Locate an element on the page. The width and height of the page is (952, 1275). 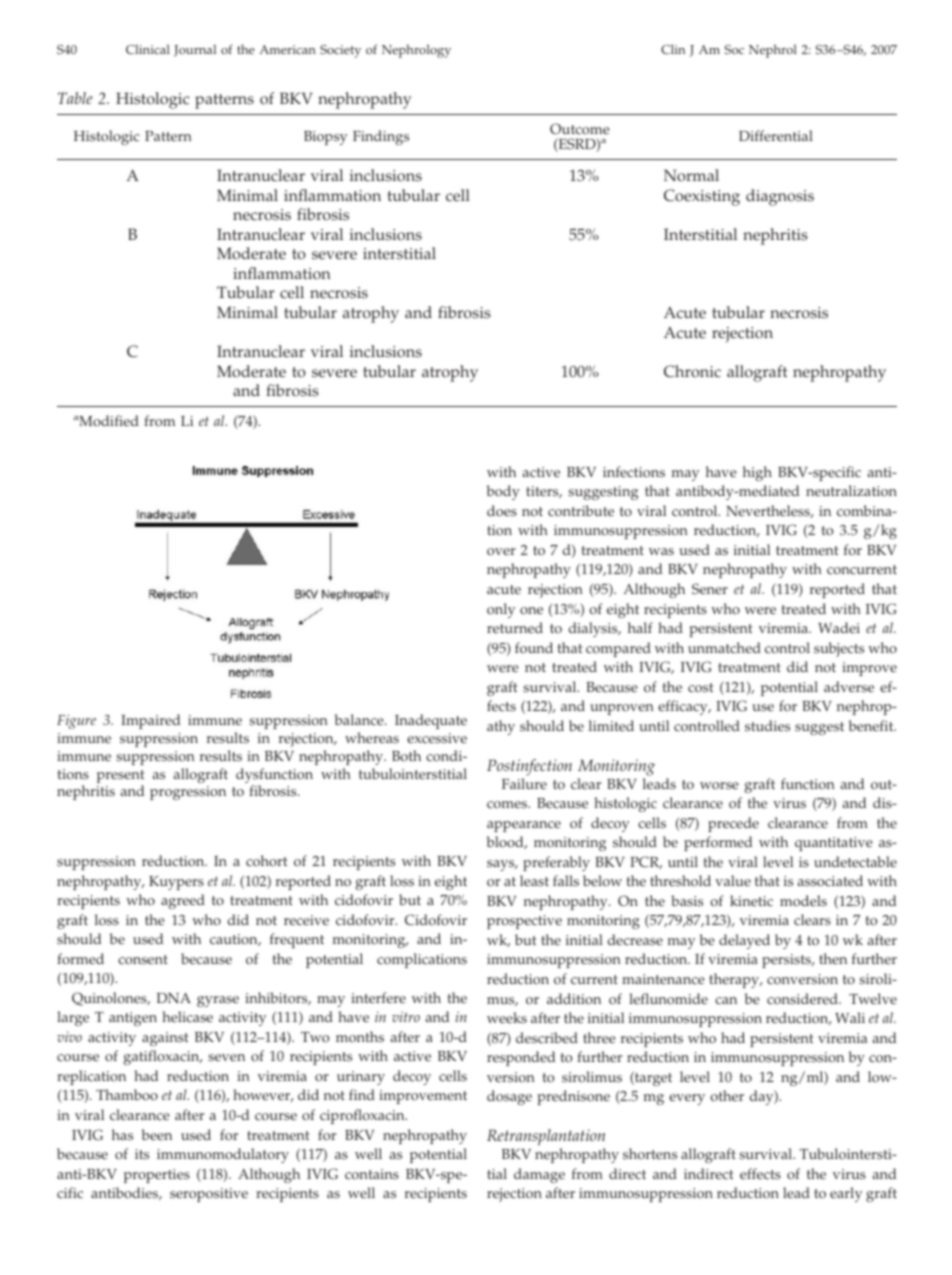
high is located at coordinates (757, 473).
